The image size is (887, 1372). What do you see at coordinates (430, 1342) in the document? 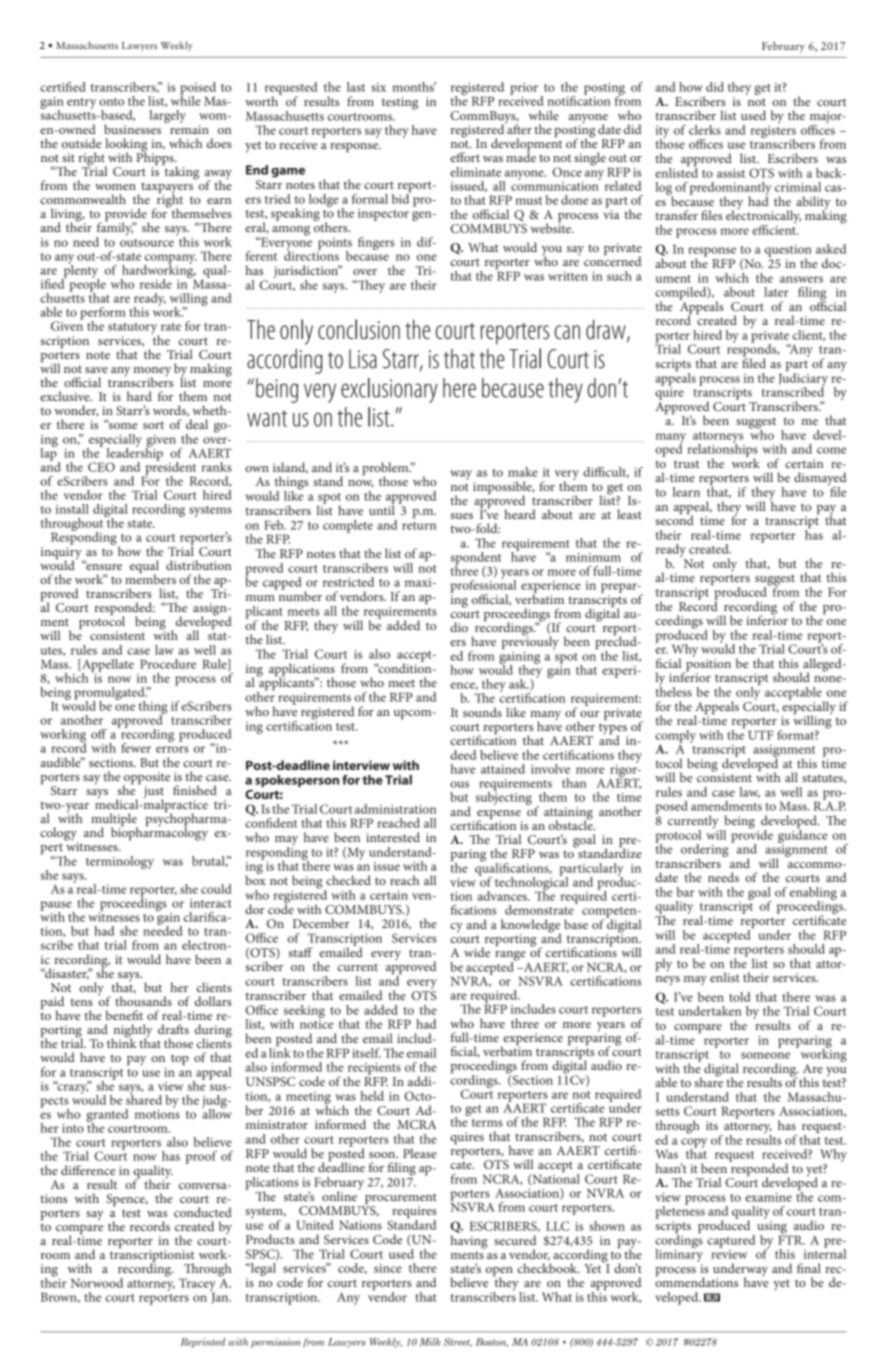
I see `Milk` at bounding box center [430, 1342].
